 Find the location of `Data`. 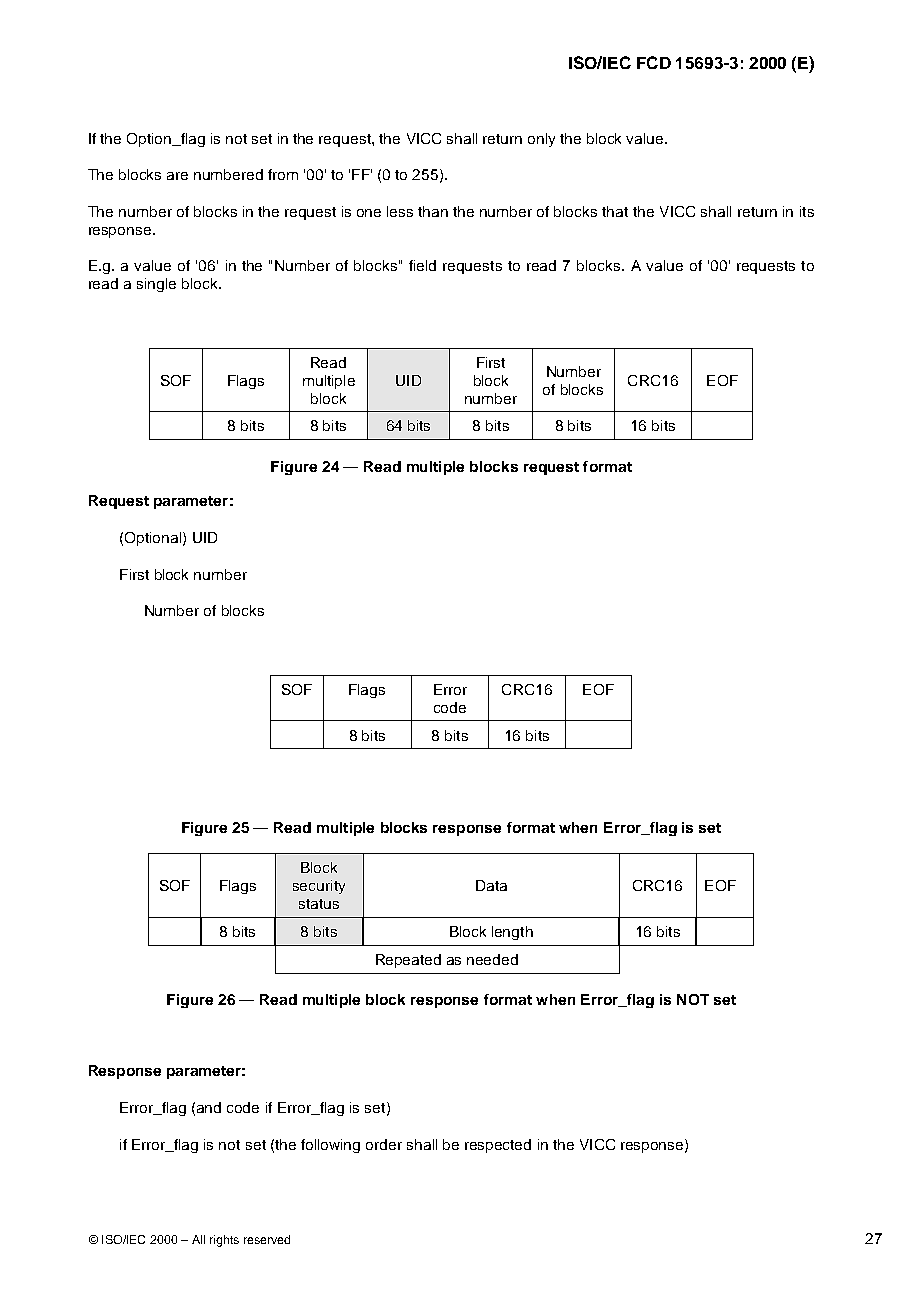

Data is located at coordinates (491, 885).
